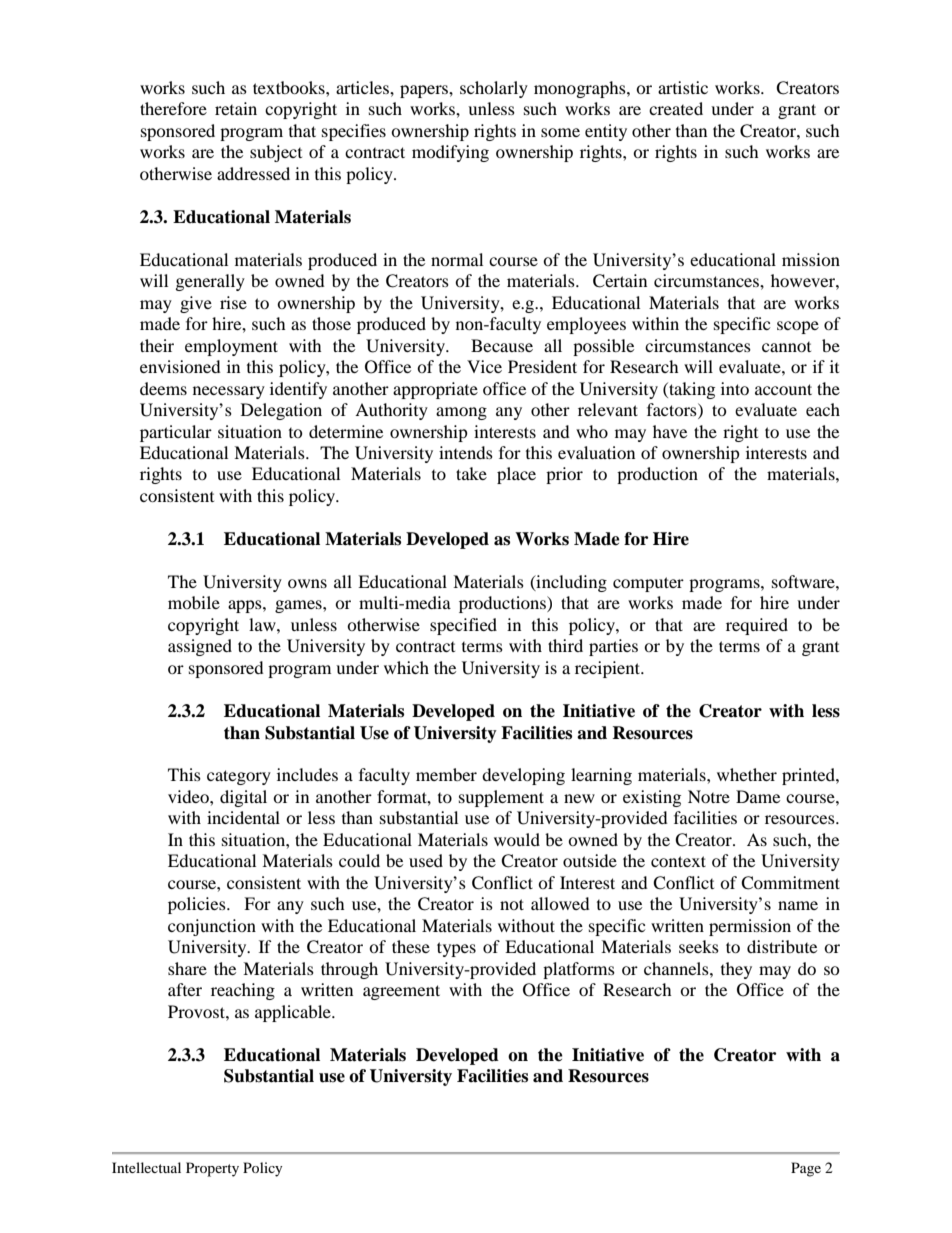 This screenshot has height=1233, width=952. I want to click on Property, so click(212, 1169).
